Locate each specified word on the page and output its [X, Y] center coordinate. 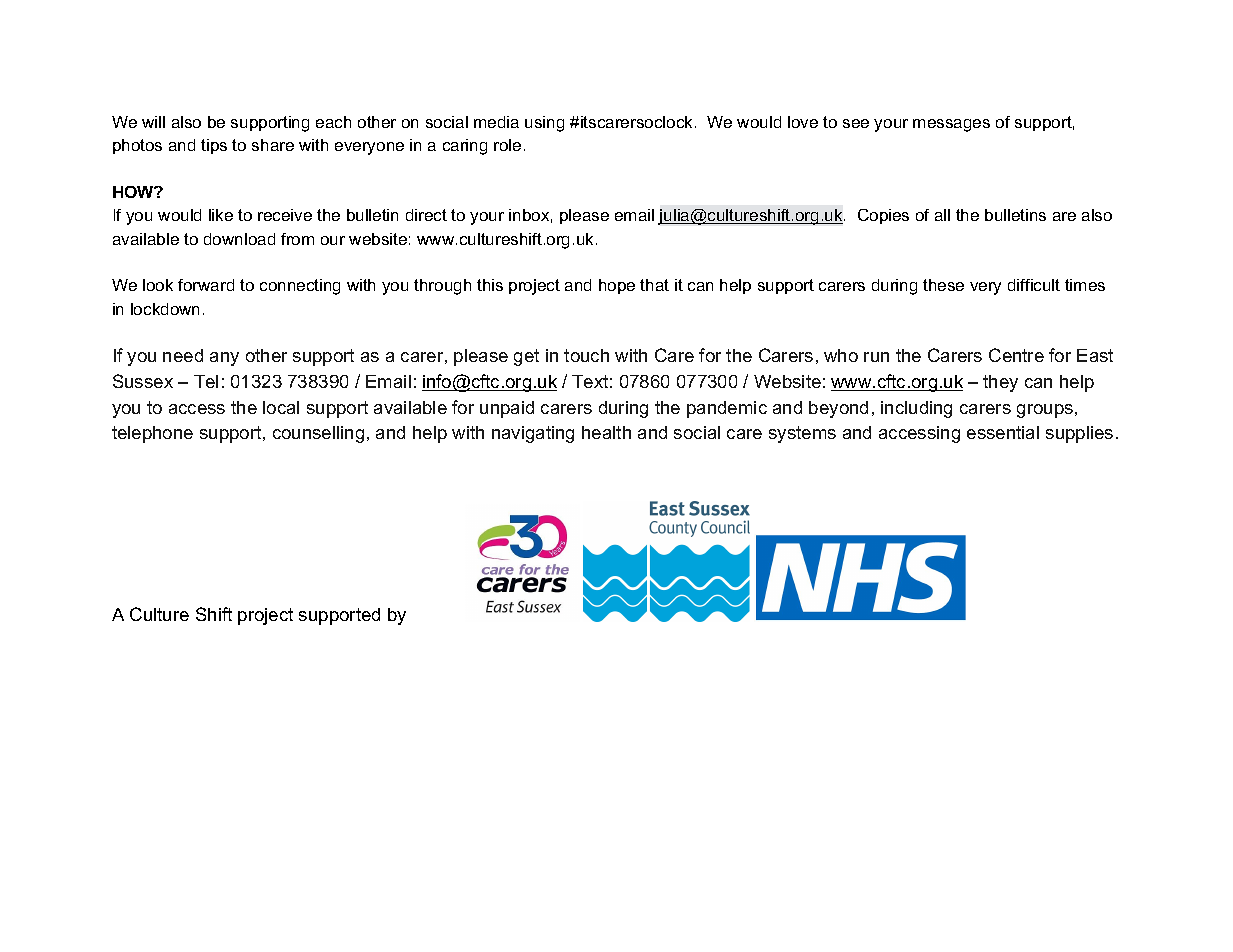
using [544, 124]
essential [1003, 432]
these [943, 285]
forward [206, 285]
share [273, 145]
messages [951, 125]
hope [617, 286]
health [606, 432]
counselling [318, 434]
